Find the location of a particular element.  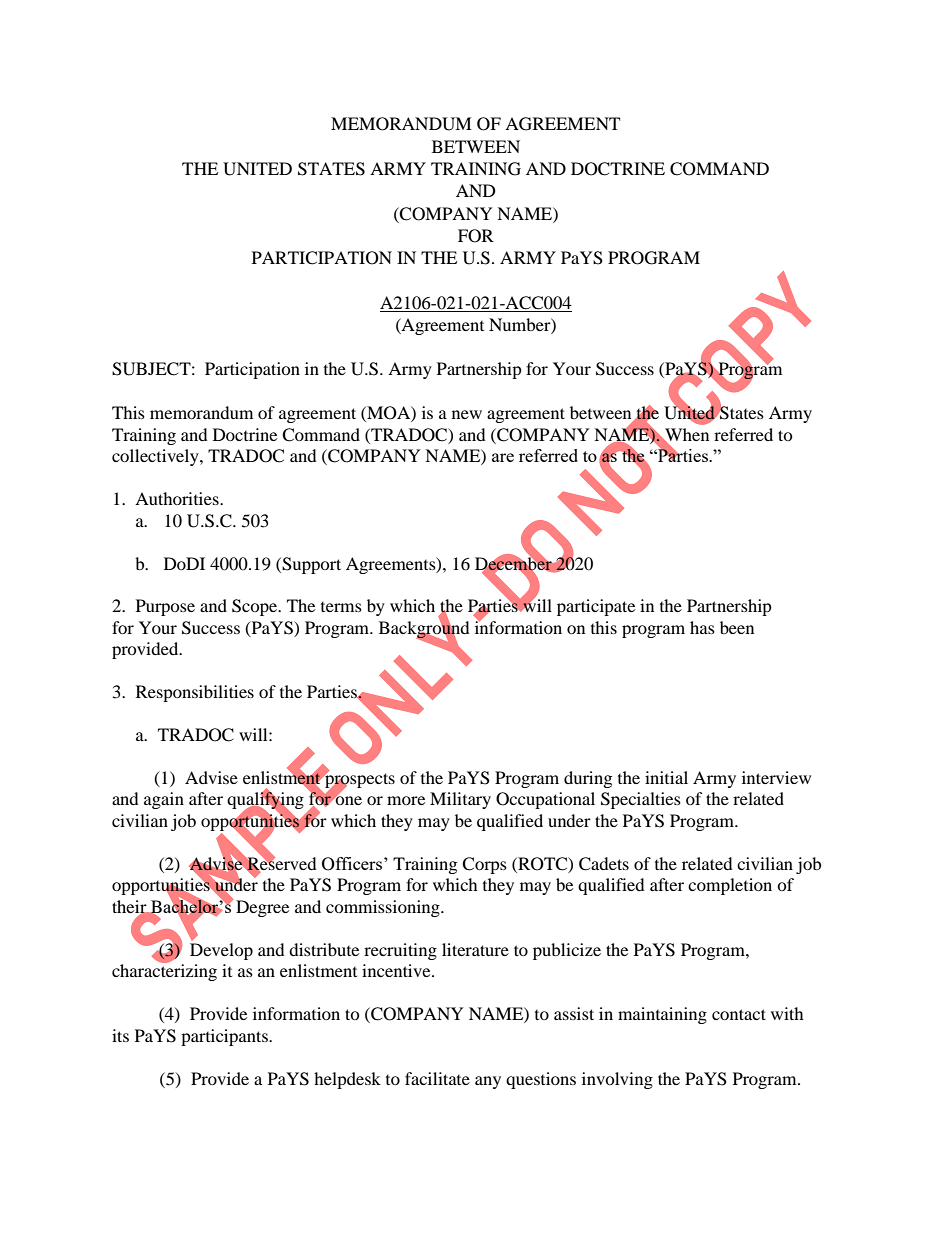

new is located at coordinates (467, 414).
